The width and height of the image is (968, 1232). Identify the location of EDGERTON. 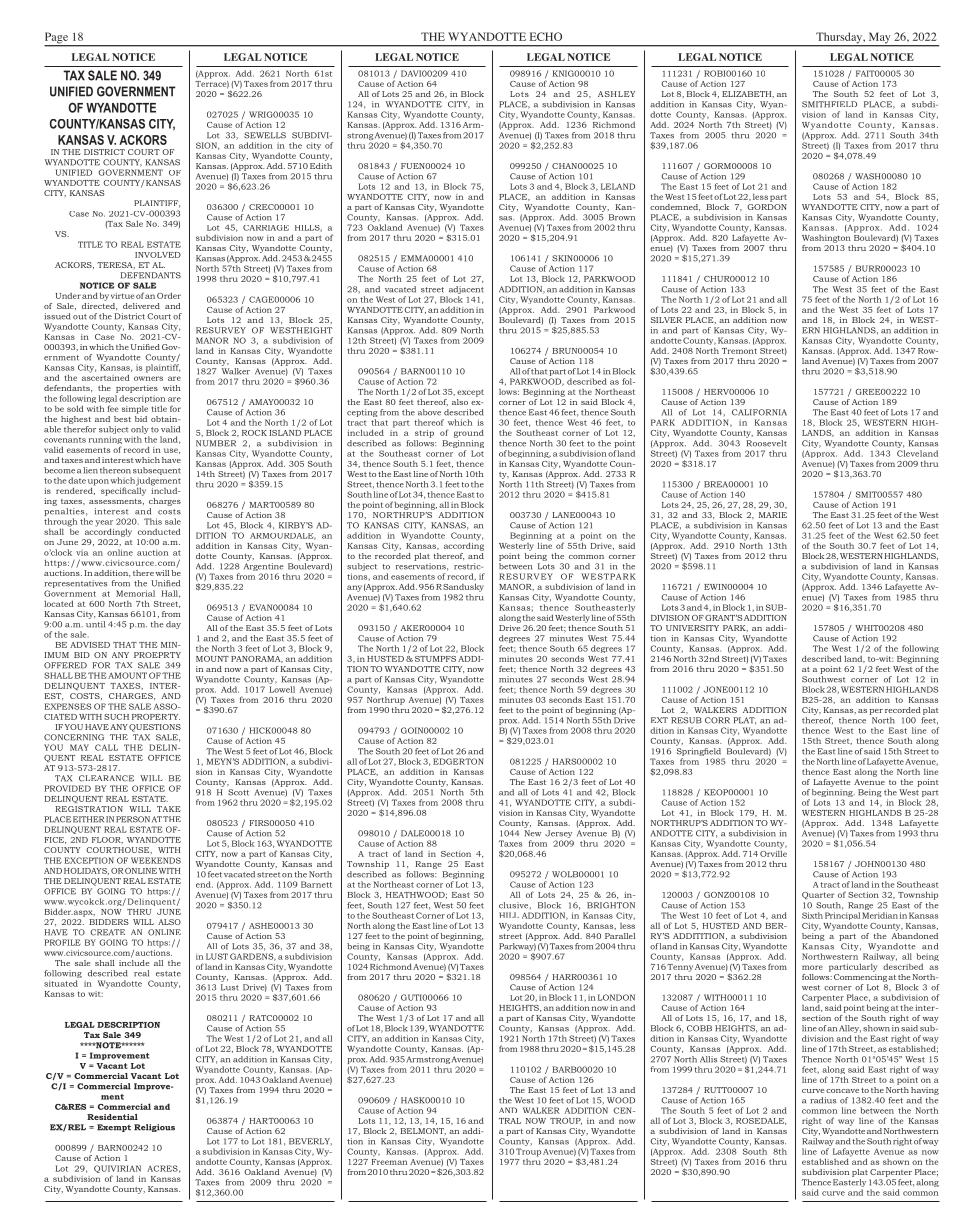
(458, 761).
